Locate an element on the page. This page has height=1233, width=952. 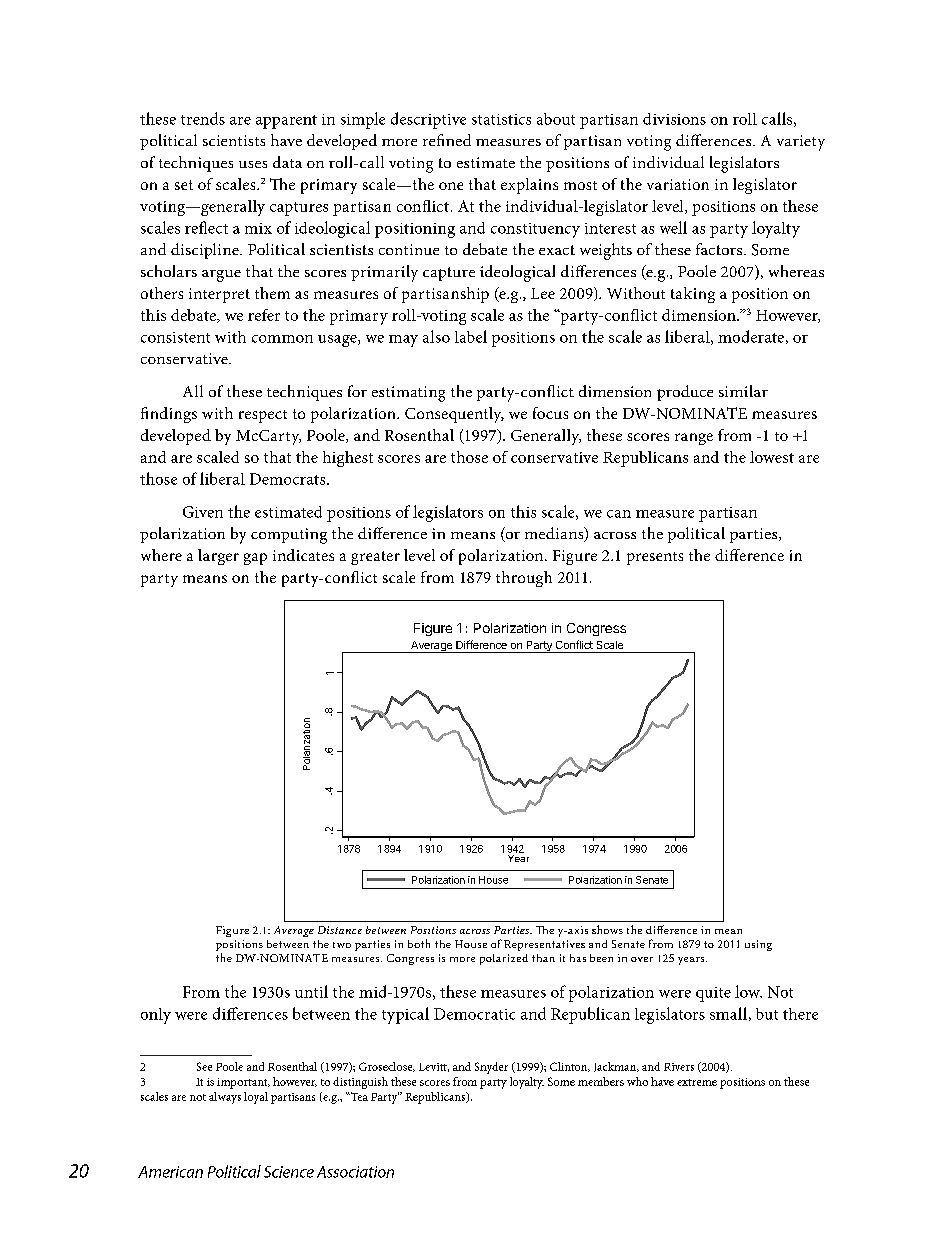
refined is located at coordinates (447, 140).
